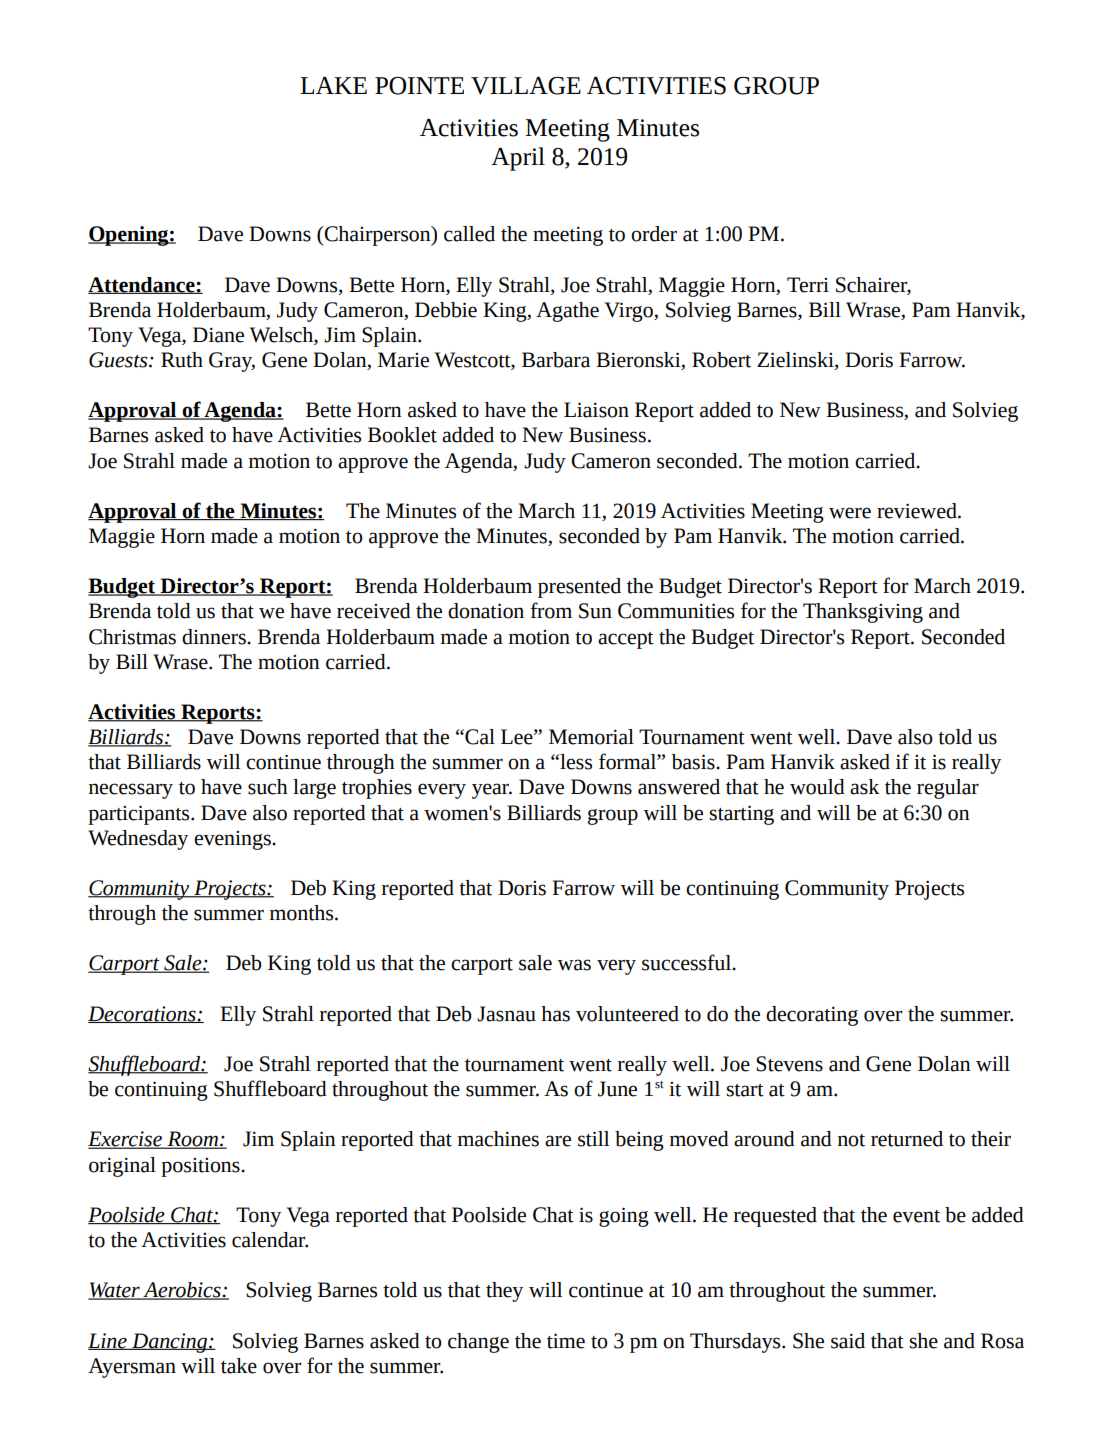 This page has height=1443, width=1115. What do you see at coordinates (239, 1366) in the page?
I see `take` at bounding box center [239, 1366].
